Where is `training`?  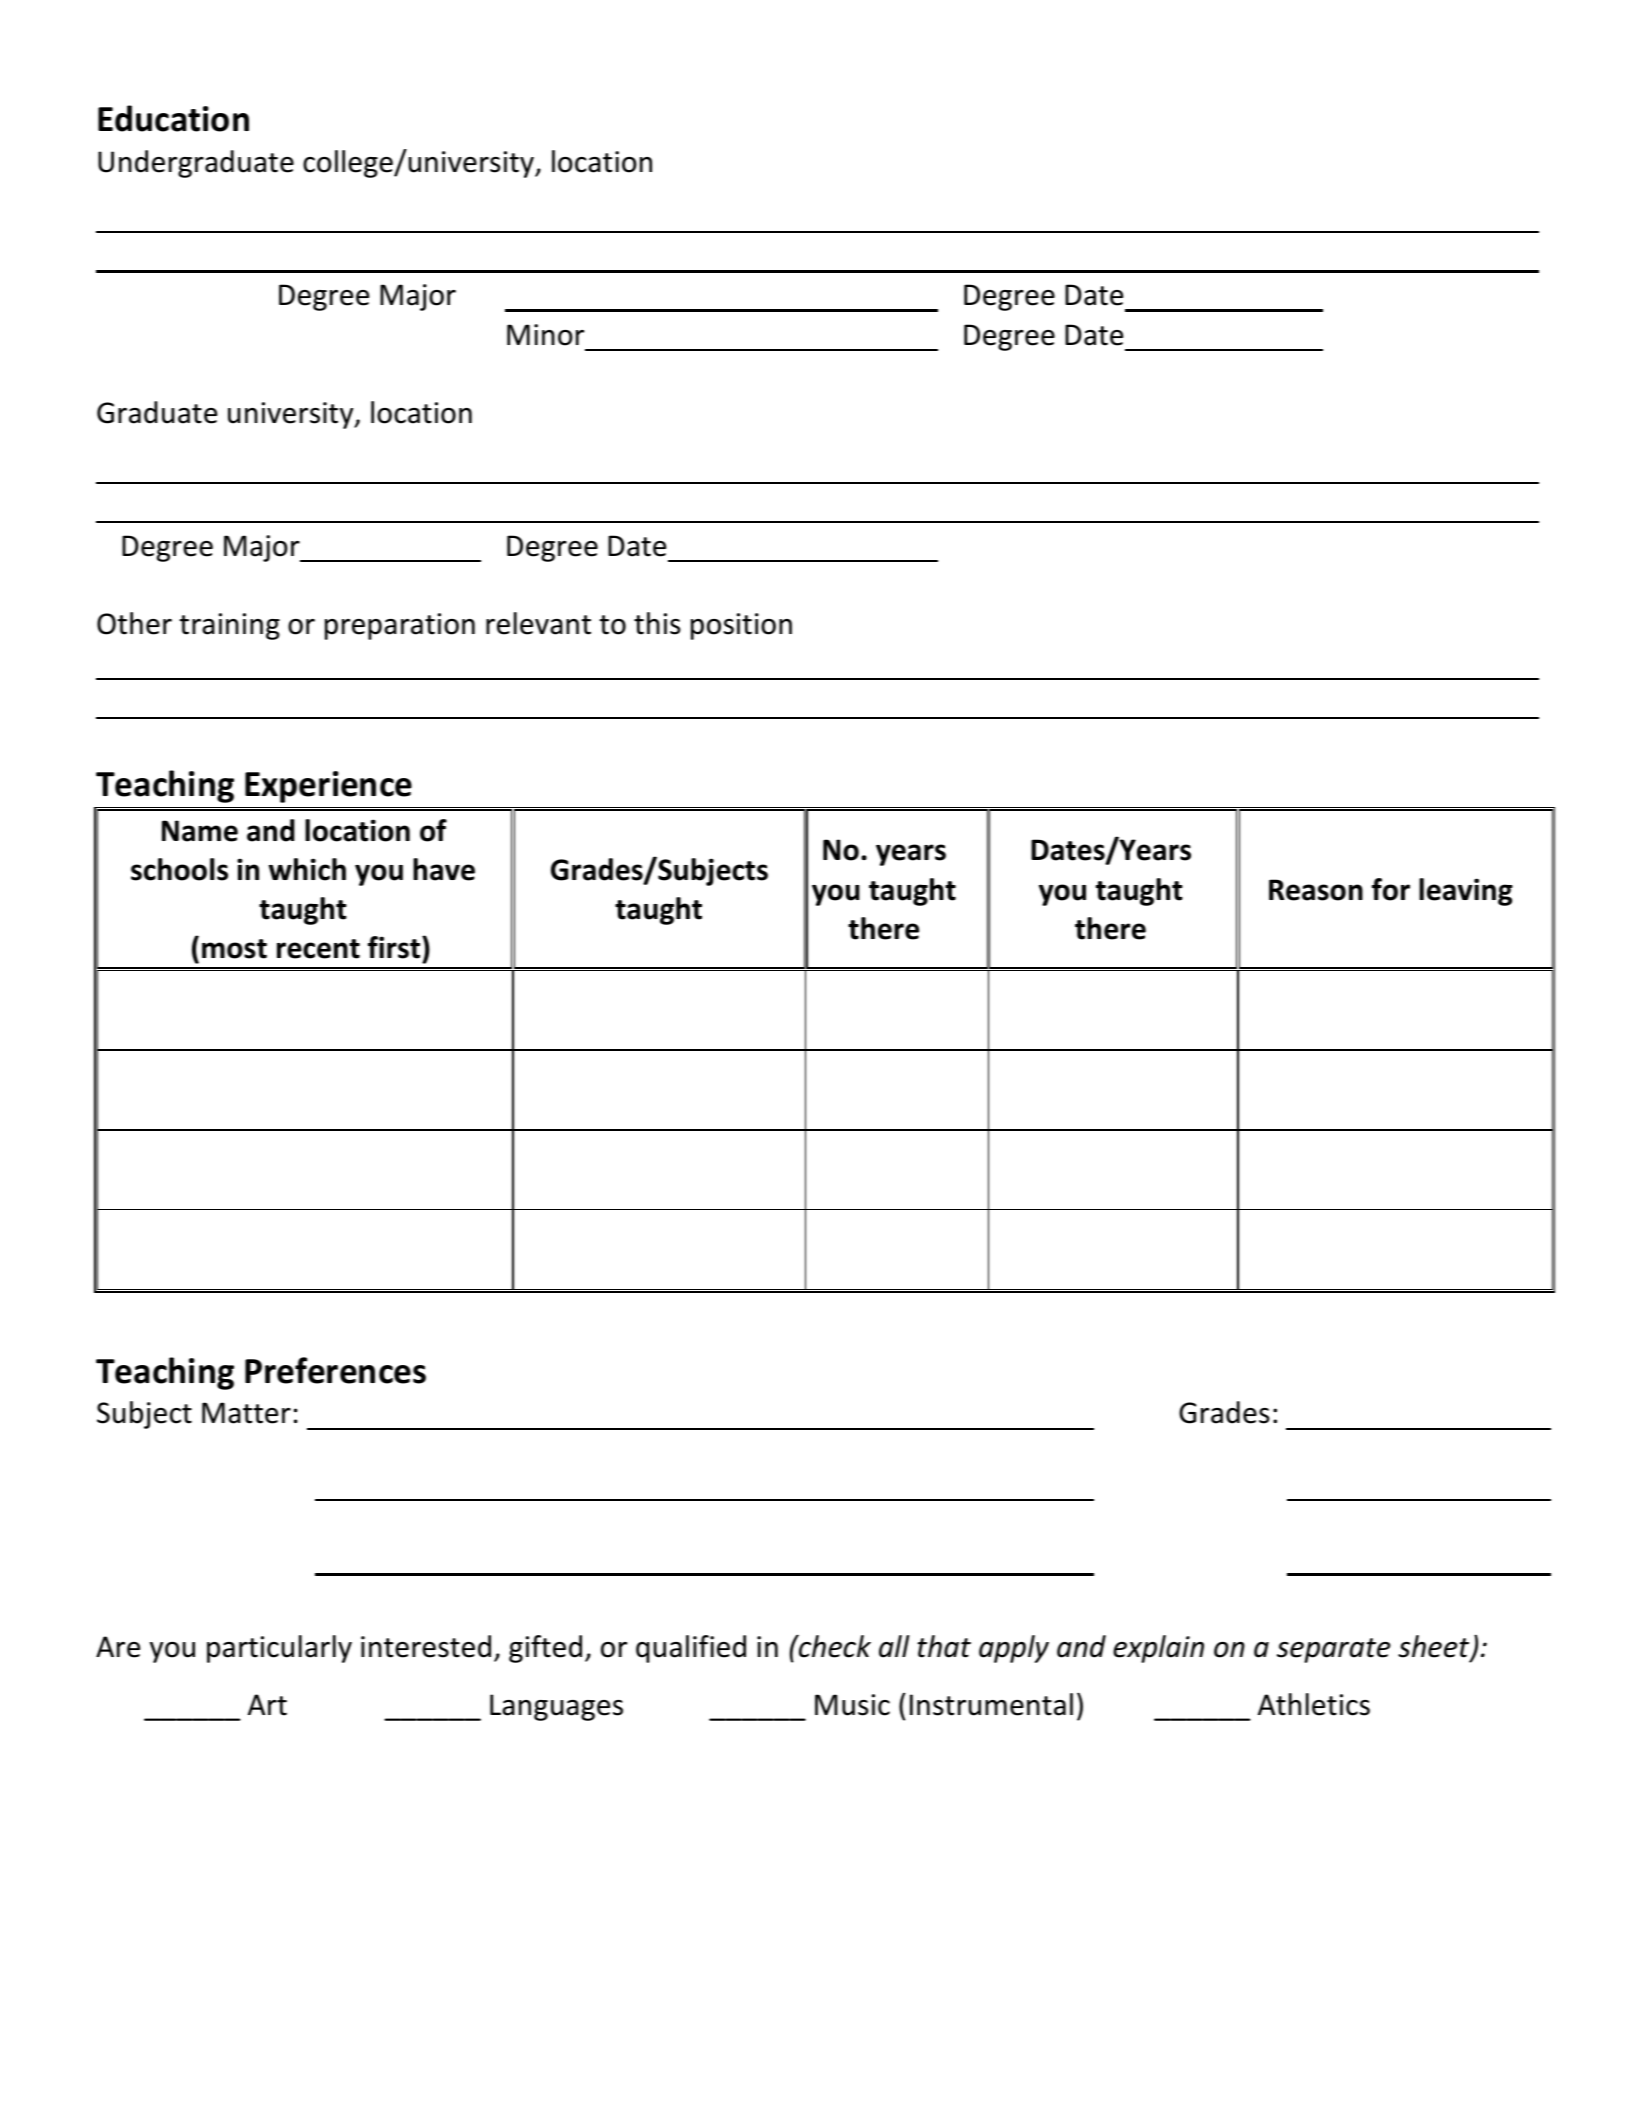 training is located at coordinates (229, 626).
